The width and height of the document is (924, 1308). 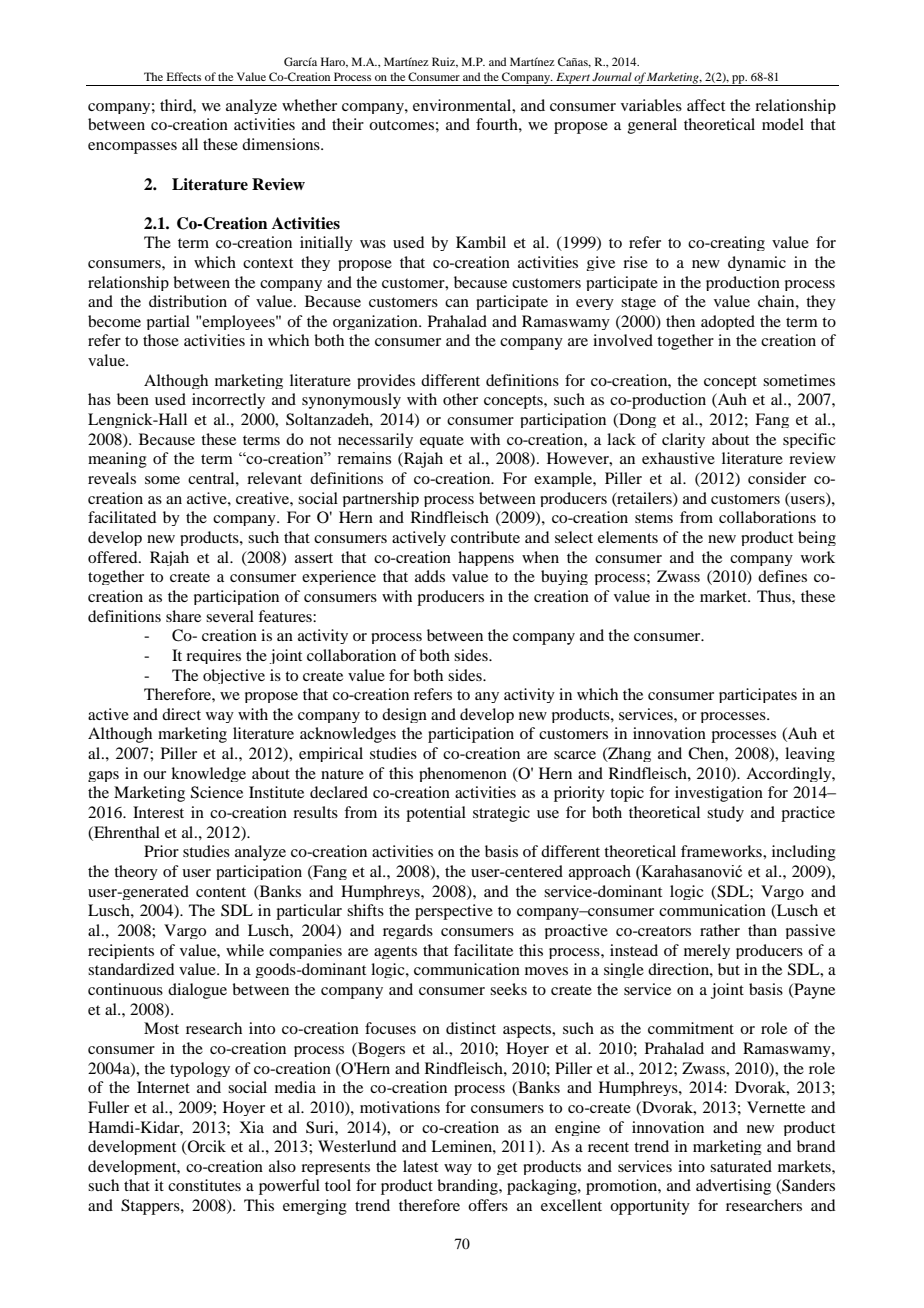 What do you see at coordinates (445, 62) in the document?
I see `Ruiz` at bounding box center [445, 62].
